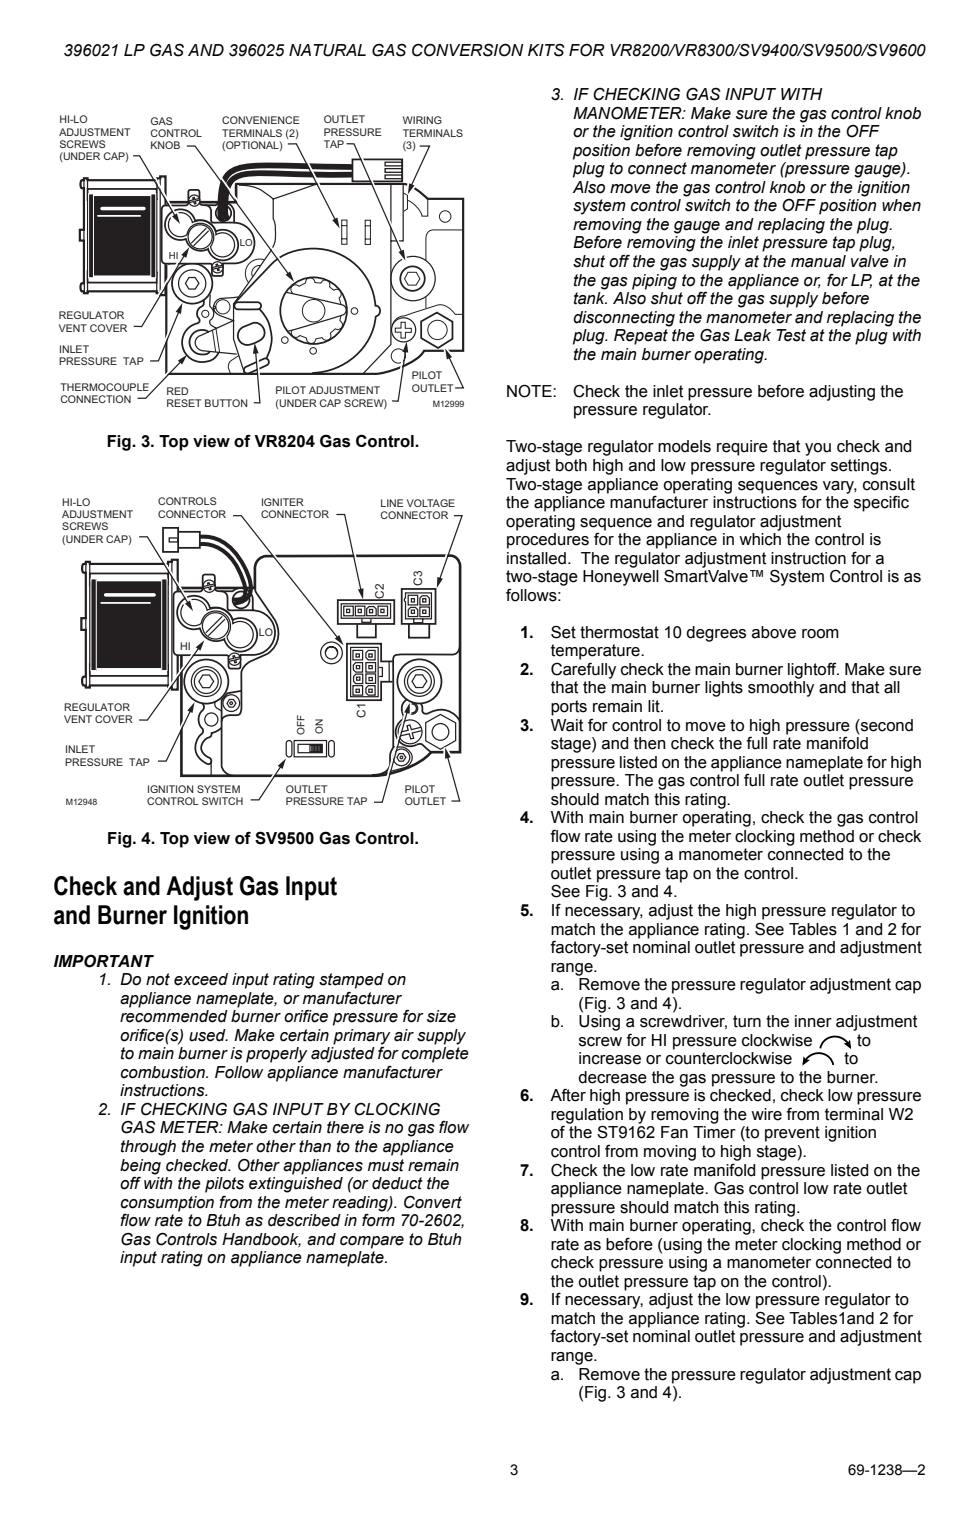 This document has width=979, height=1513. What do you see at coordinates (901, 205) in the document?
I see `when` at bounding box center [901, 205].
